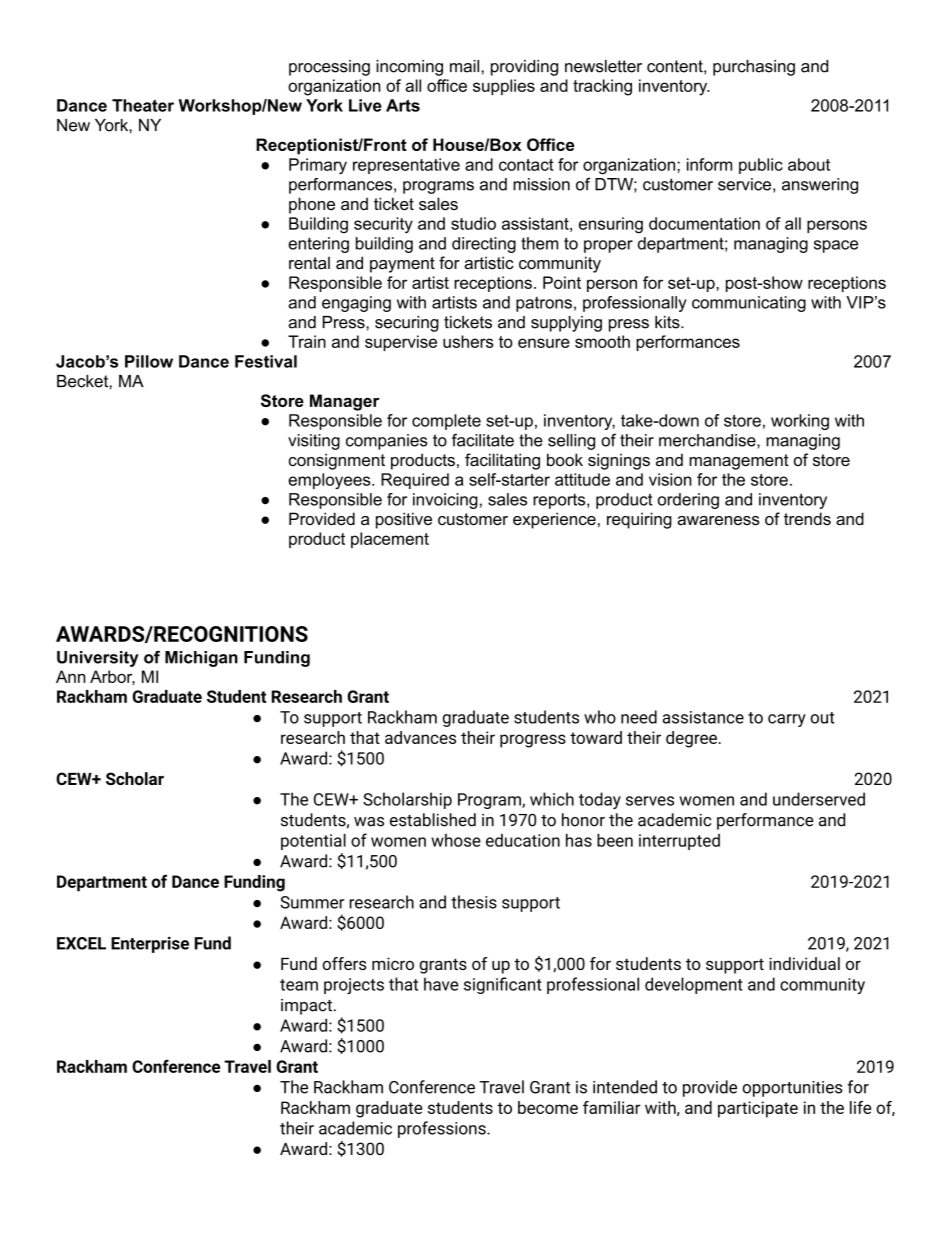  I want to click on purchasing, so click(754, 68).
